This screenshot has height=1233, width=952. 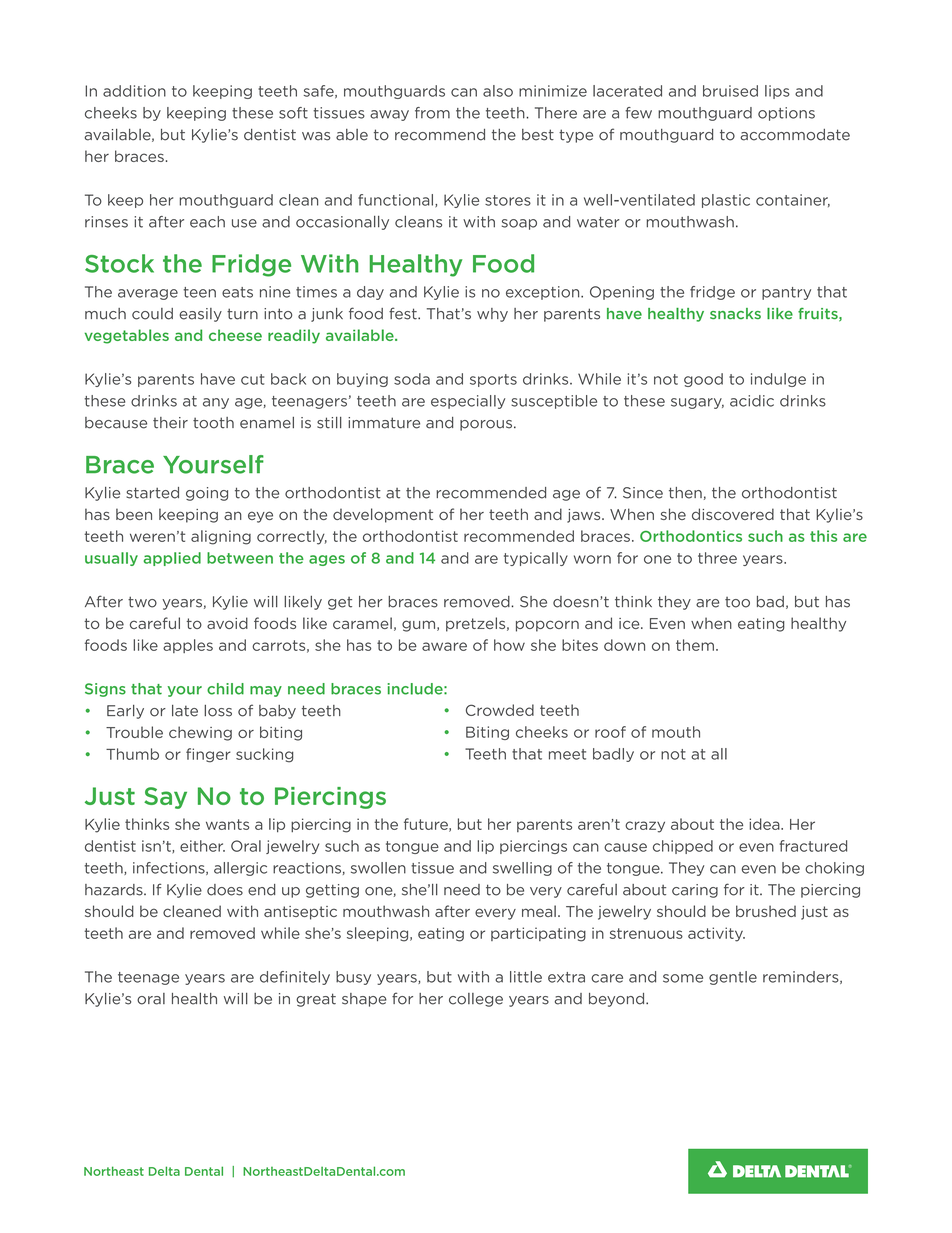 I want to click on porous, so click(x=487, y=425).
